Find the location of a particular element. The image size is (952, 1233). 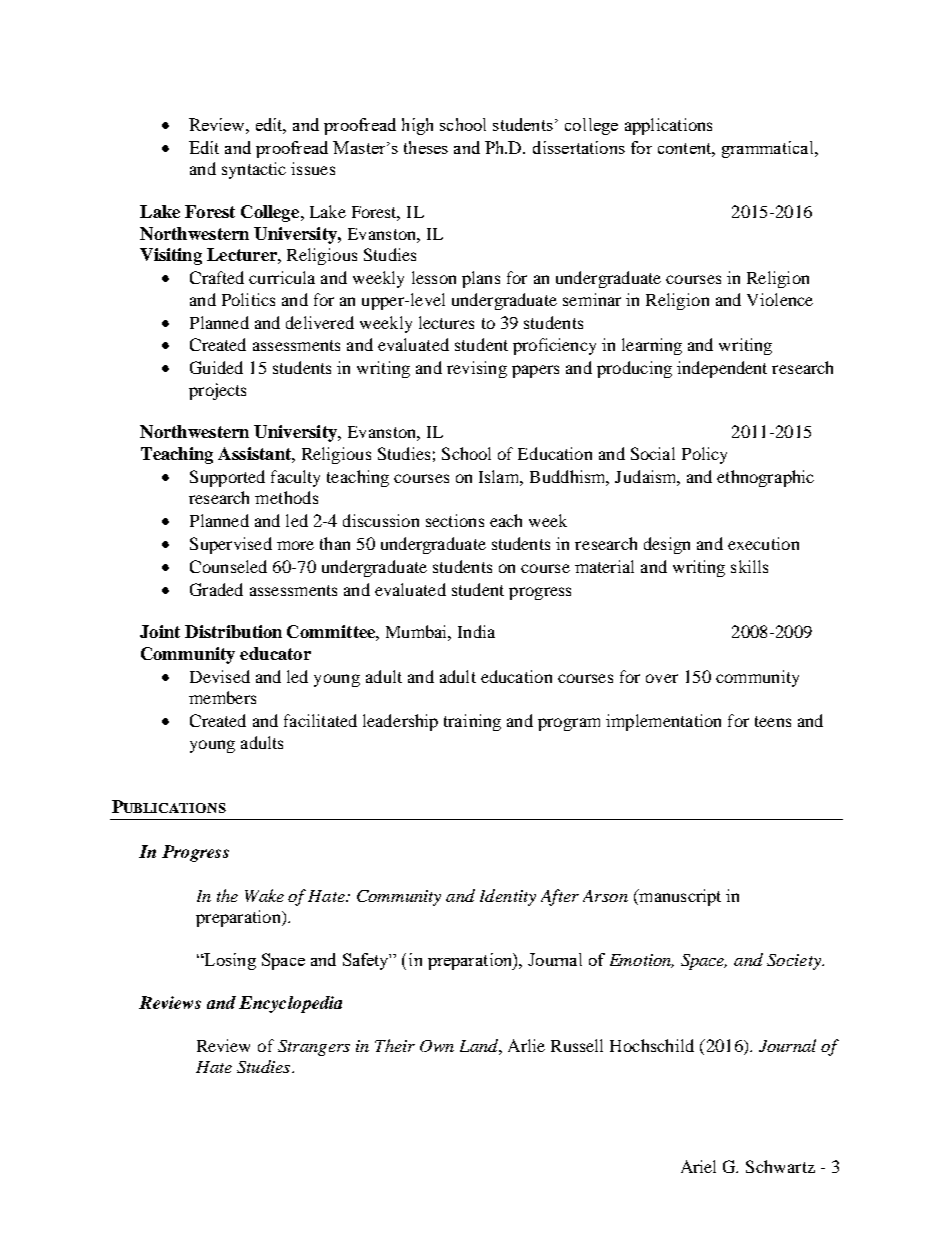

Wake is located at coordinates (264, 895).
